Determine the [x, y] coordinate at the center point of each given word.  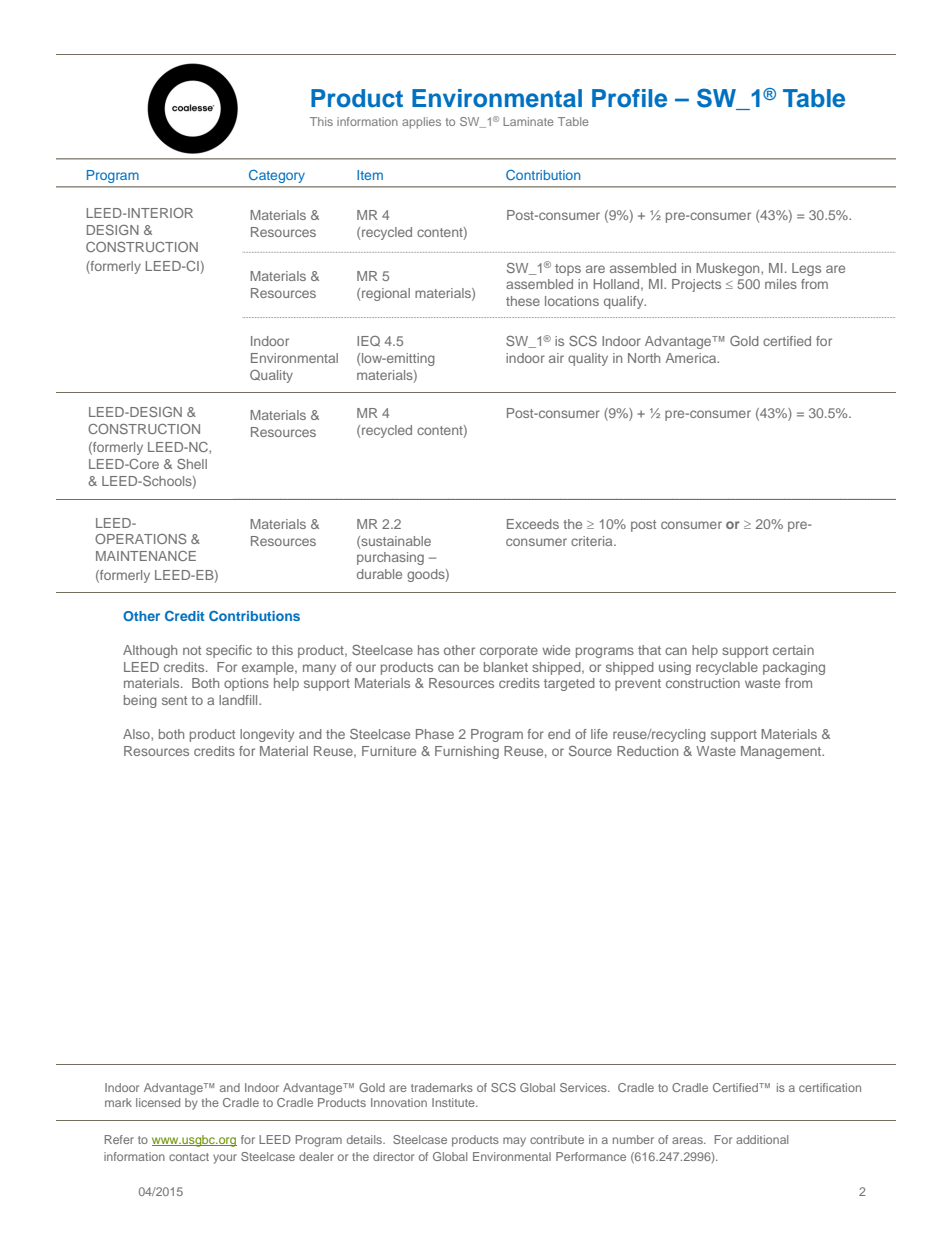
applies [421, 123]
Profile [629, 98]
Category [277, 176]
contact [189, 1157]
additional [762, 1139]
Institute [454, 1102]
